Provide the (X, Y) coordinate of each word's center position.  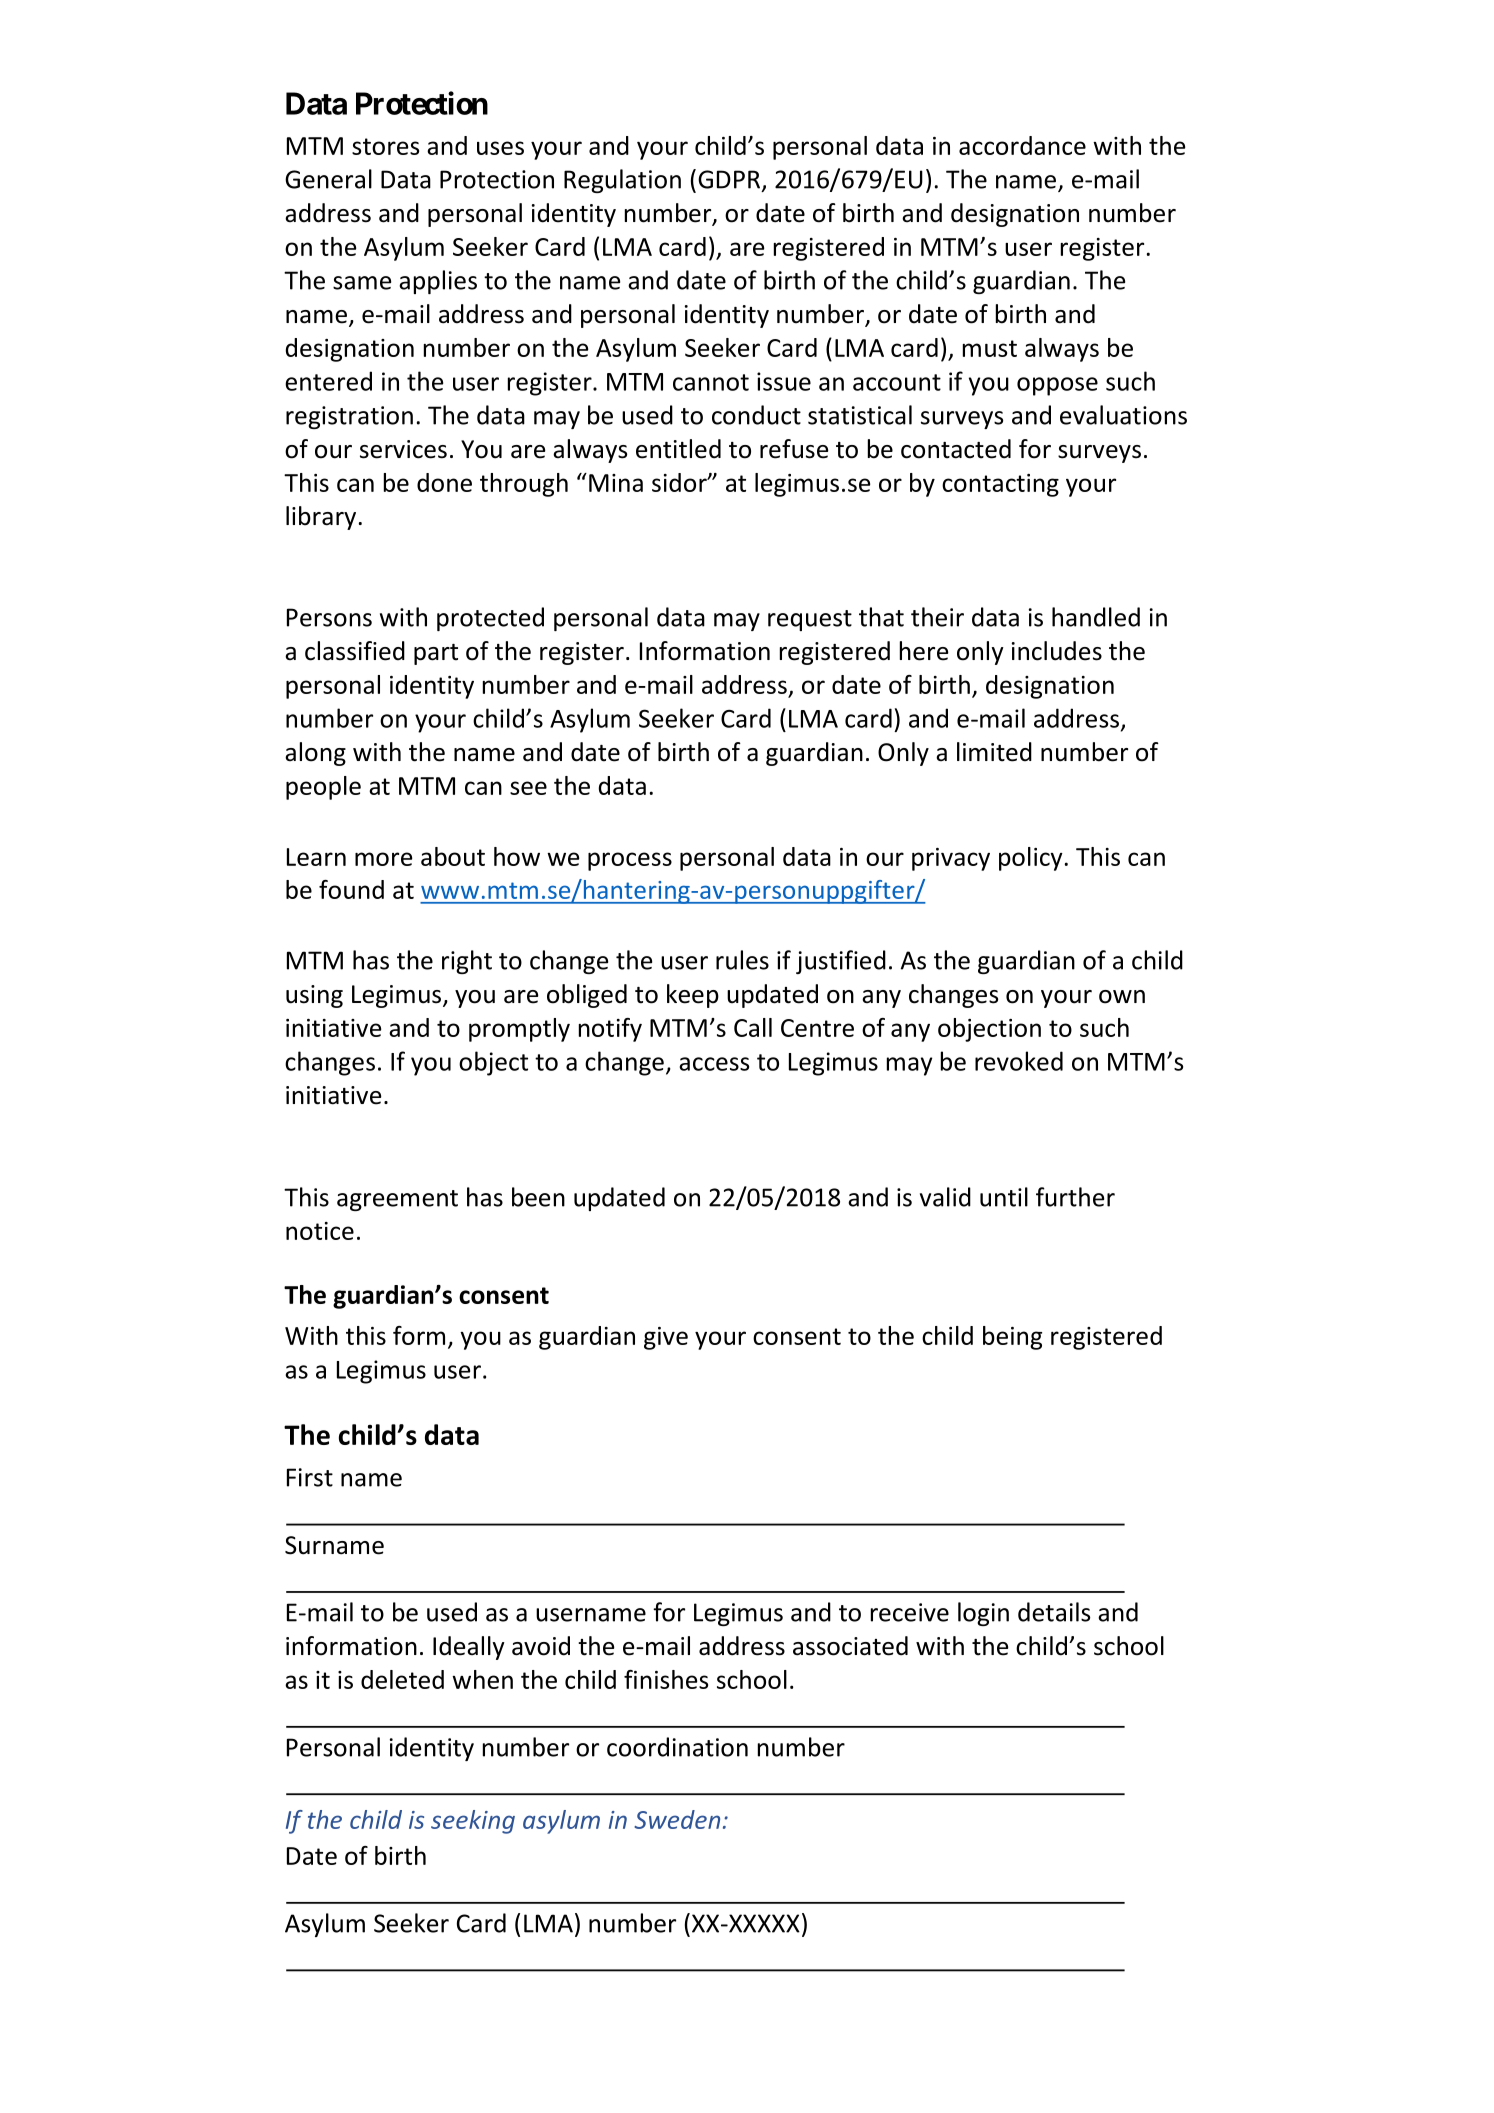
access (714, 1064)
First (310, 1477)
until (1004, 1197)
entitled (678, 449)
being (1012, 1338)
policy (1031, 859)
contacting (1000, 485)
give (666, 1338)
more (384, 859)
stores (385, 146)
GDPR (729, 179)
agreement (397, 1200)
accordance (1022, 145)
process (630, 861)
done (444, 482)
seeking (473, 1822)
